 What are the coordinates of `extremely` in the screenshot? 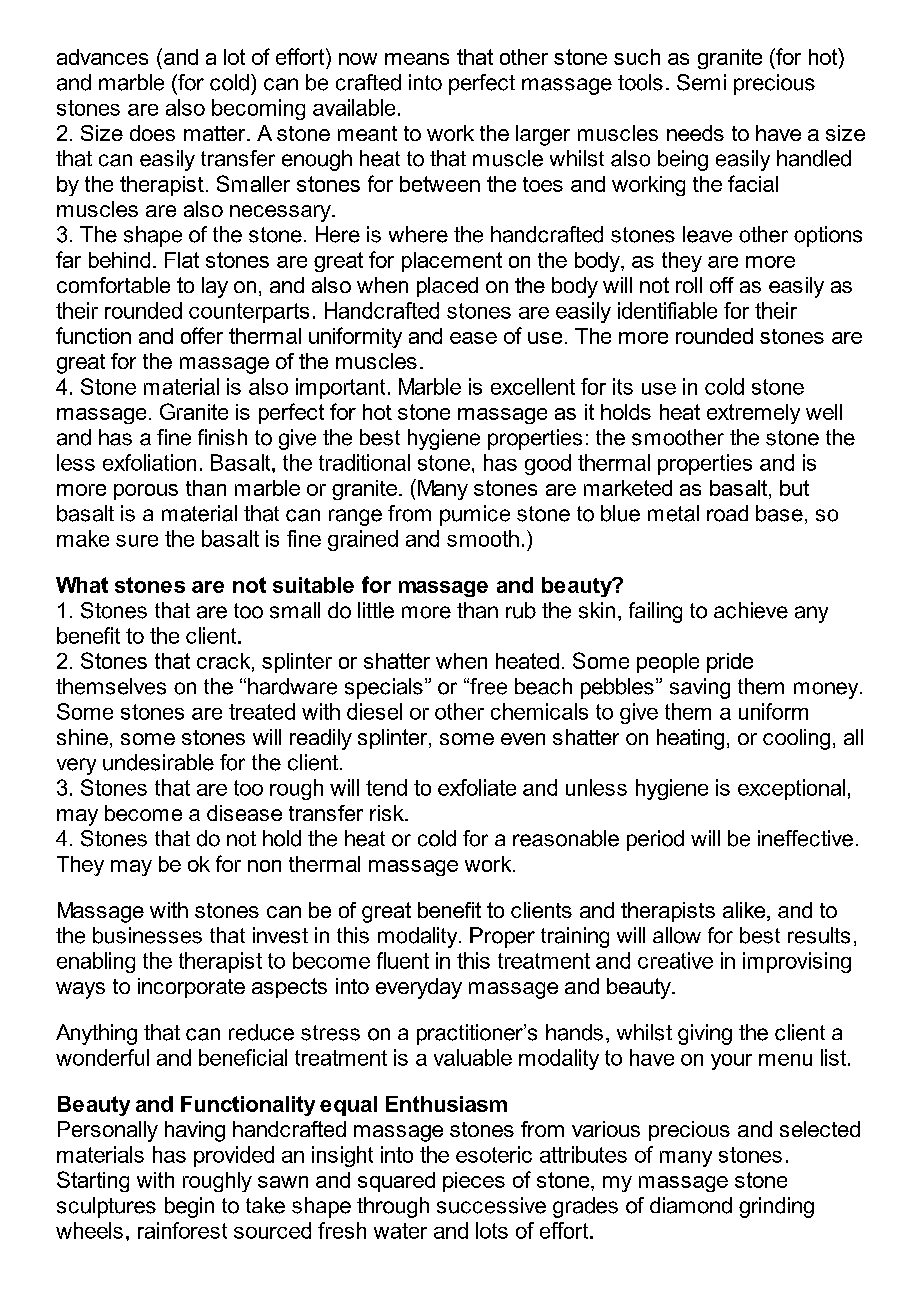 It's located at (753, 414).
